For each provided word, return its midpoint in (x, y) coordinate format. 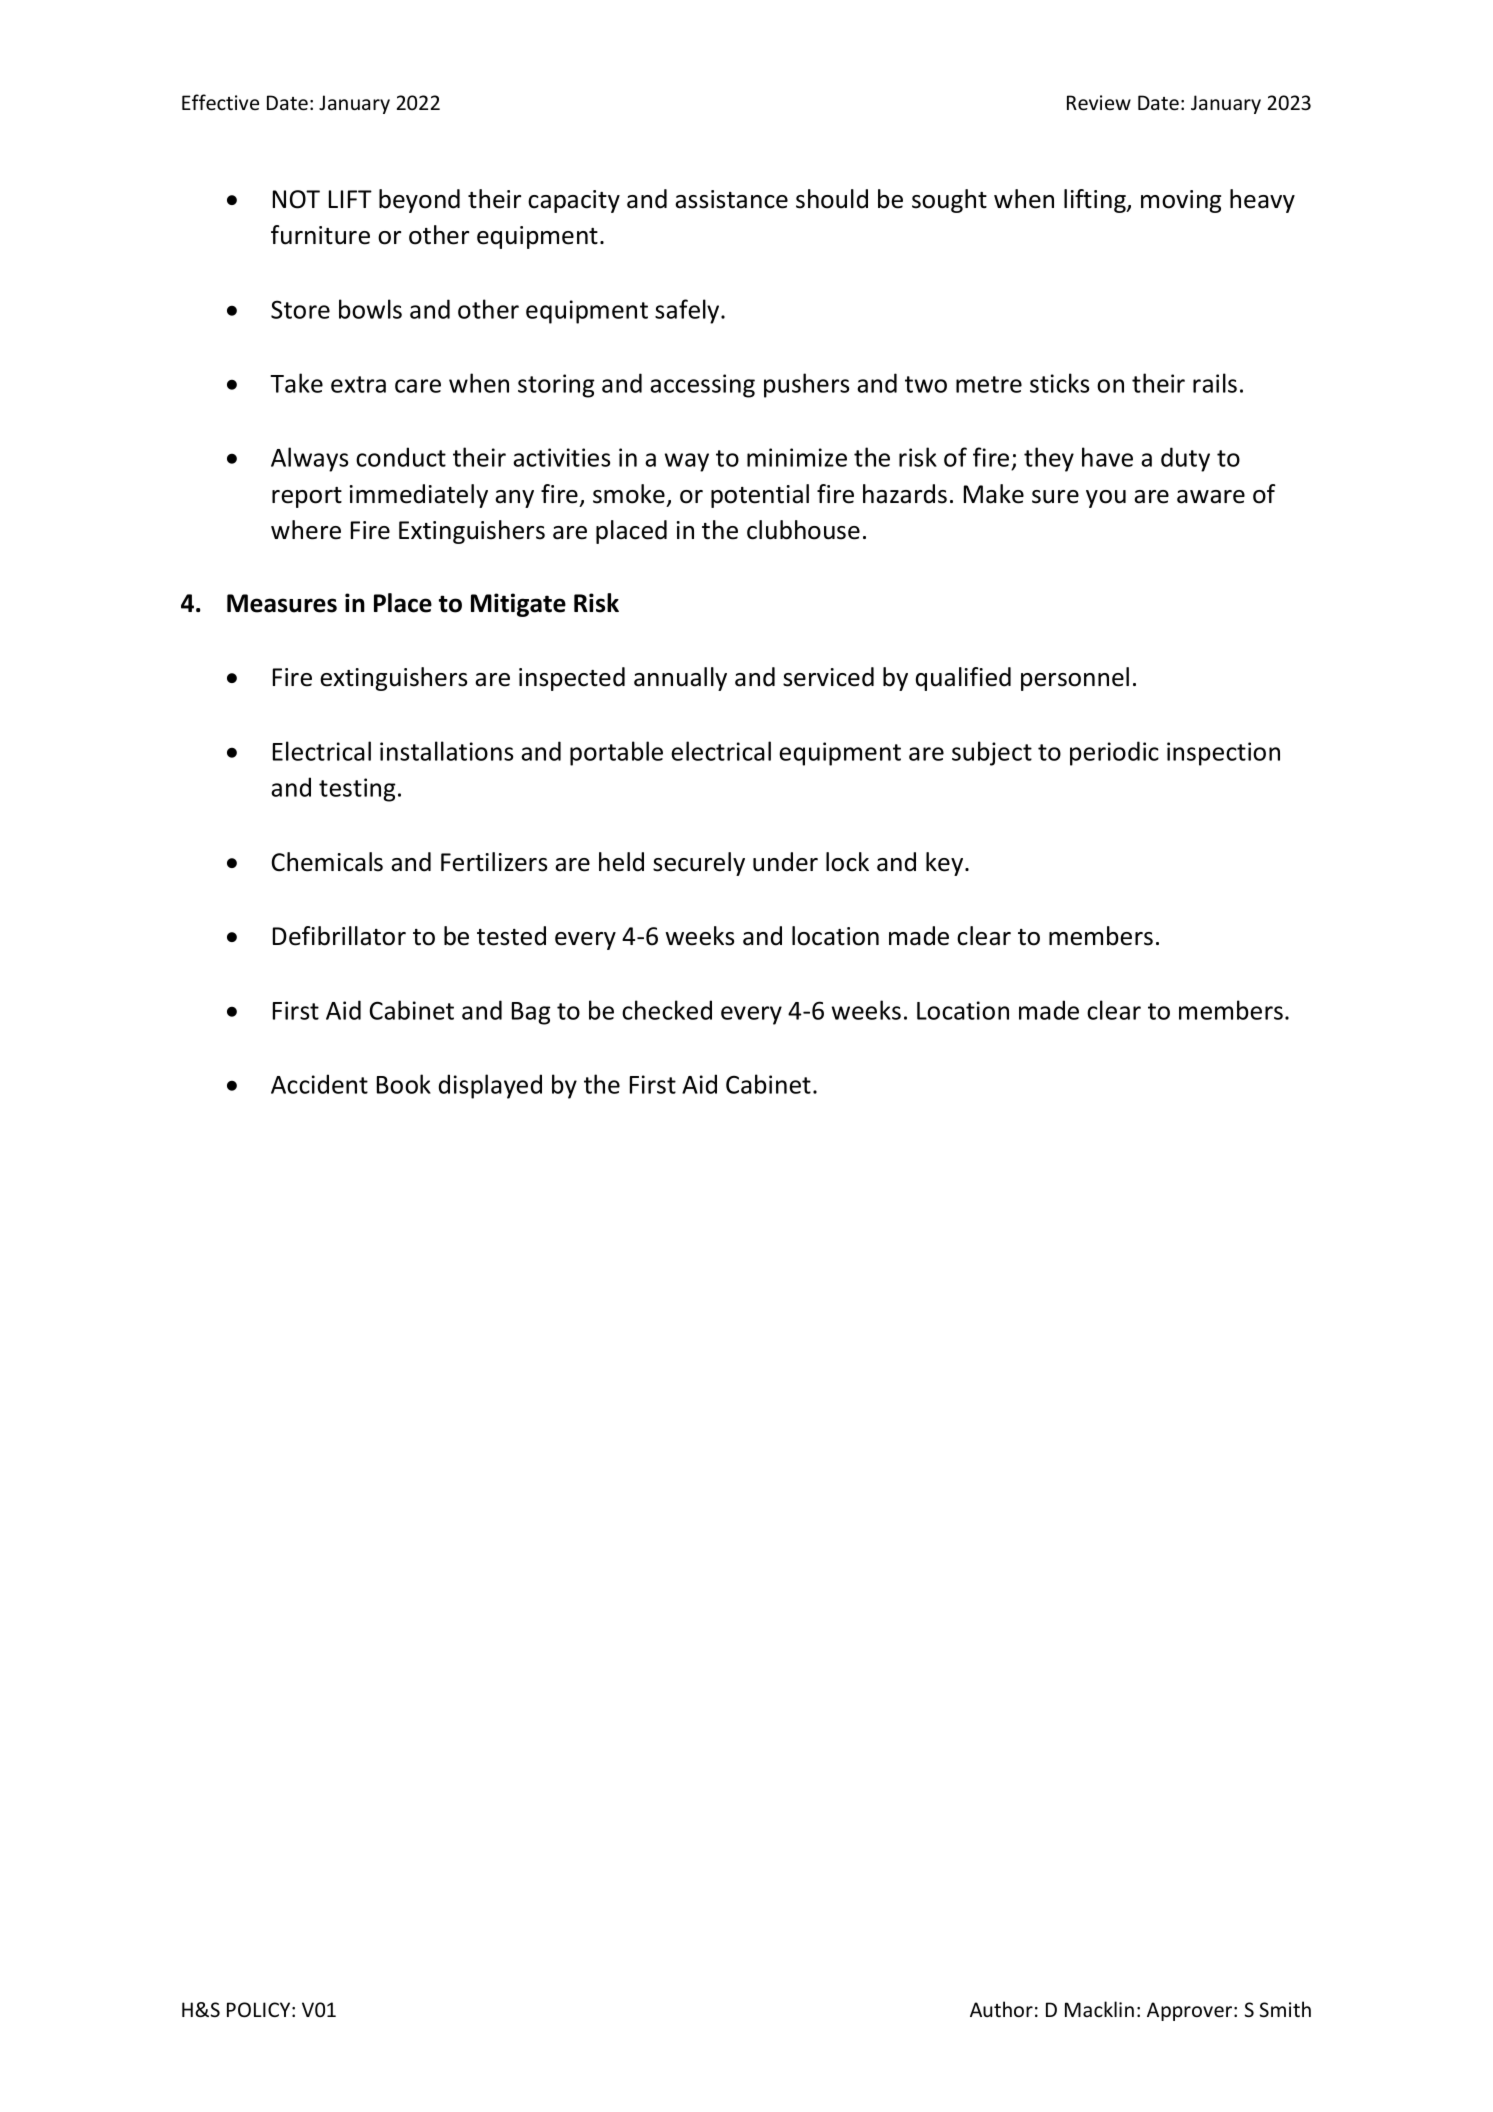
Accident (319, 1084)
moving (1181, 201)
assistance (731, 199)
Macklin (1099, 2009)
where (306, 530)
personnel (1075, 679)
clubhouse (803, 530)
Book (404, 1084)
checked (667, 1010)
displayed (490, 1086)
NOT (296, 199)
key (946, 864)
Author (1001, 2009)
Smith (1285, 2009)
